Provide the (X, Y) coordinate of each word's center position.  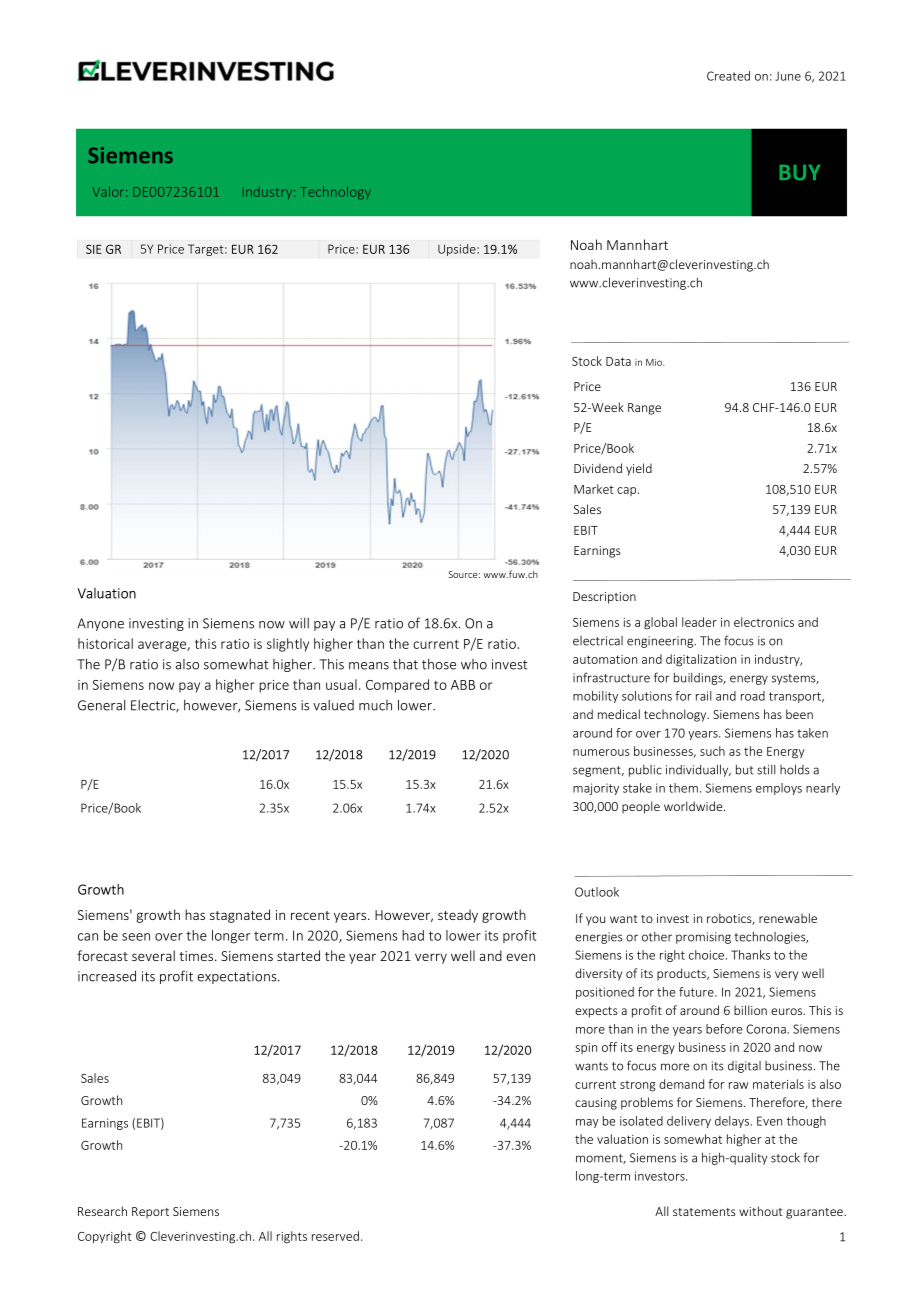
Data (618, 361)
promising (703, 938)
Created (728, 76)
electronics (764, 622)
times (197, 956)
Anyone (100, 624)
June (788, 76)
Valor (110, 191)
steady (458, 916)
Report (150, 1213)
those (439, 664)
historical (105, 643)
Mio (655, 362)
